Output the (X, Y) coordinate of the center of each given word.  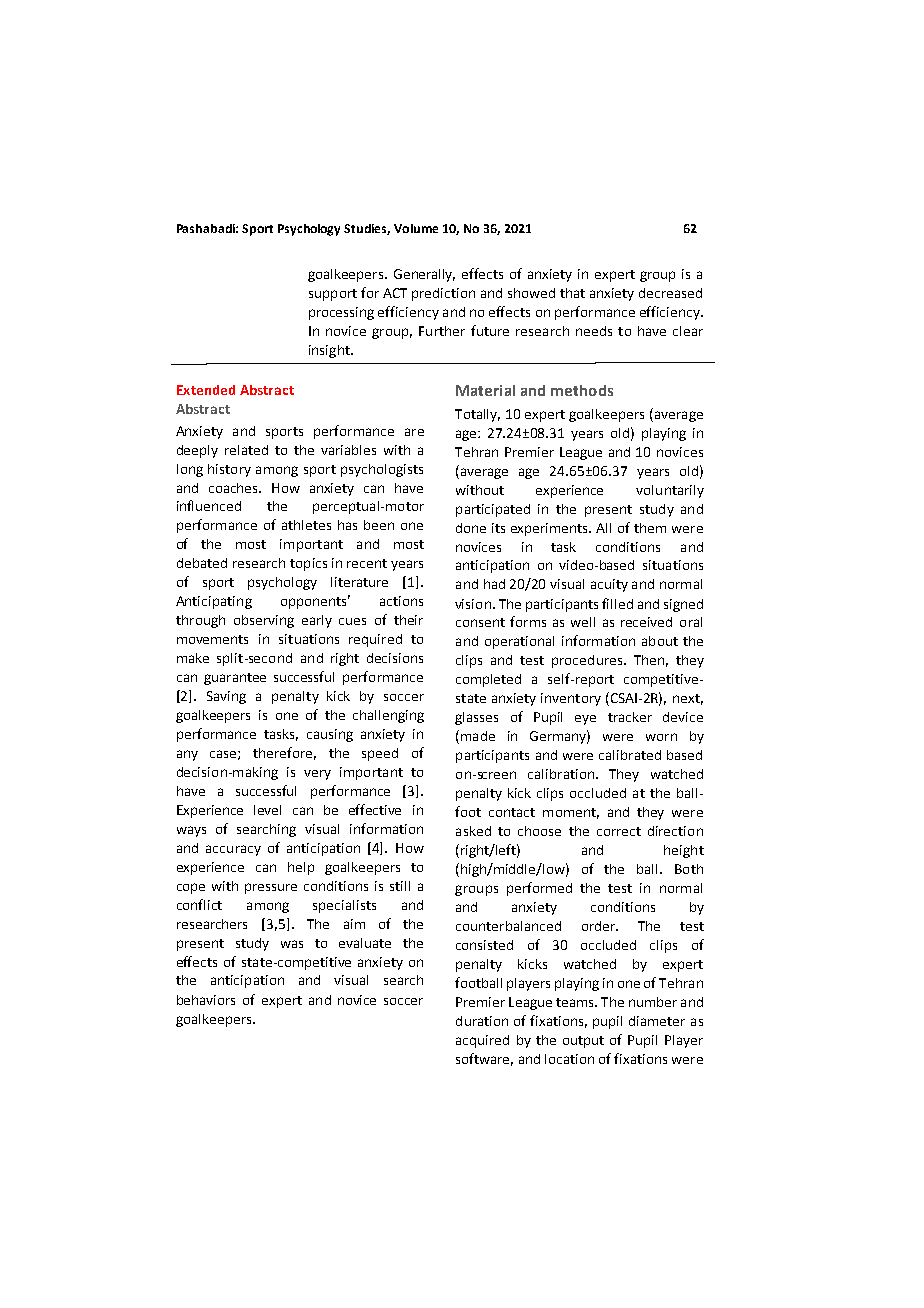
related (246, 450)
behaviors (206, 1000)
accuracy (233, 850)
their (408, 620)
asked (473, 831)
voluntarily (670, 491)
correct (619, 831)
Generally (424, 275)
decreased (670, 293)
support (333, 295)
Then (649, 660)
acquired (482, 1041)
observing (264, 621)
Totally (477, 415)
